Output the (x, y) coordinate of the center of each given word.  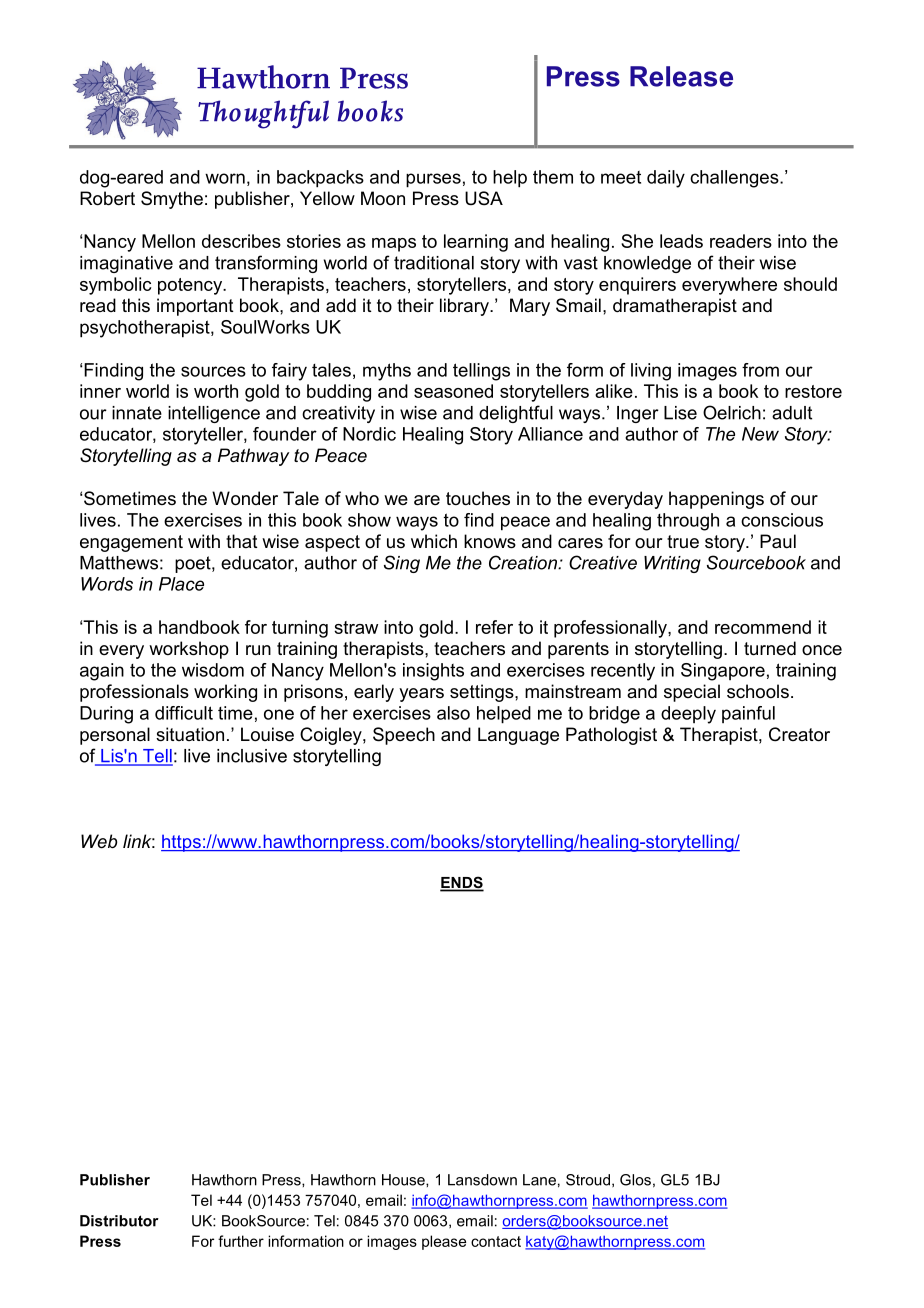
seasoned (453, 391)
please (444, 1242)
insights (433, 672)
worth (216, 391)
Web (99, 841)
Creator (799, 734)
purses (433, 180)
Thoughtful (263, 114)
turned (770, 648)
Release (681, 76)
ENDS (462, 883)
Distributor (119, 1221)
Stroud (588, 1180)
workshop (189, 650)
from (760, 370)
